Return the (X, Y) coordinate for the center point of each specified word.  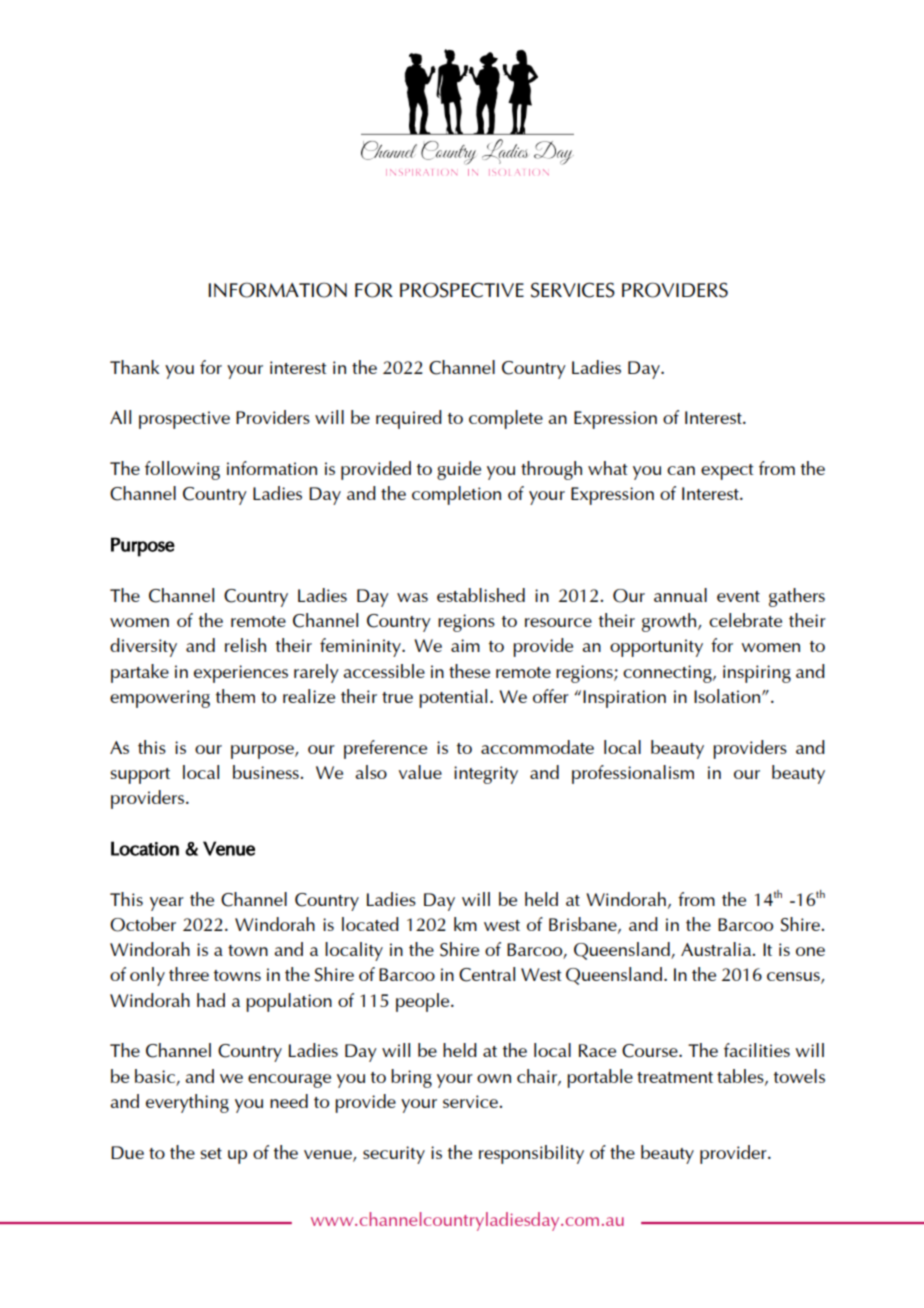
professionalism (633, 774)
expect (727, 472)
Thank (134, 367)
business (267, 772)
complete (506, 419)
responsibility (531, 1154)
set (211, 1153)
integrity (486, 775)
